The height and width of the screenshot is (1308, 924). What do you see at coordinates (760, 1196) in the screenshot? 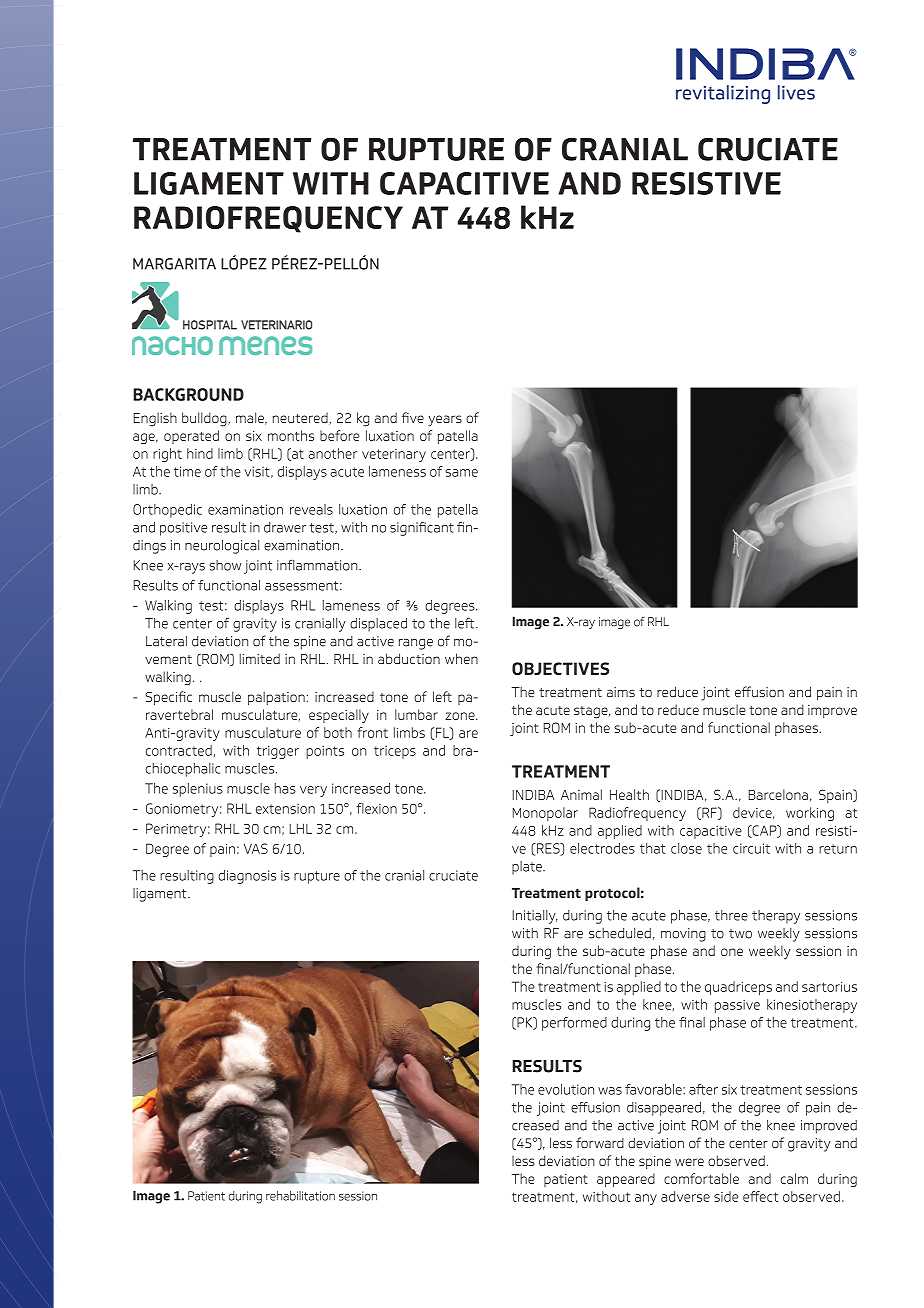
I see `effect` at bounding box center [760, 1196].
